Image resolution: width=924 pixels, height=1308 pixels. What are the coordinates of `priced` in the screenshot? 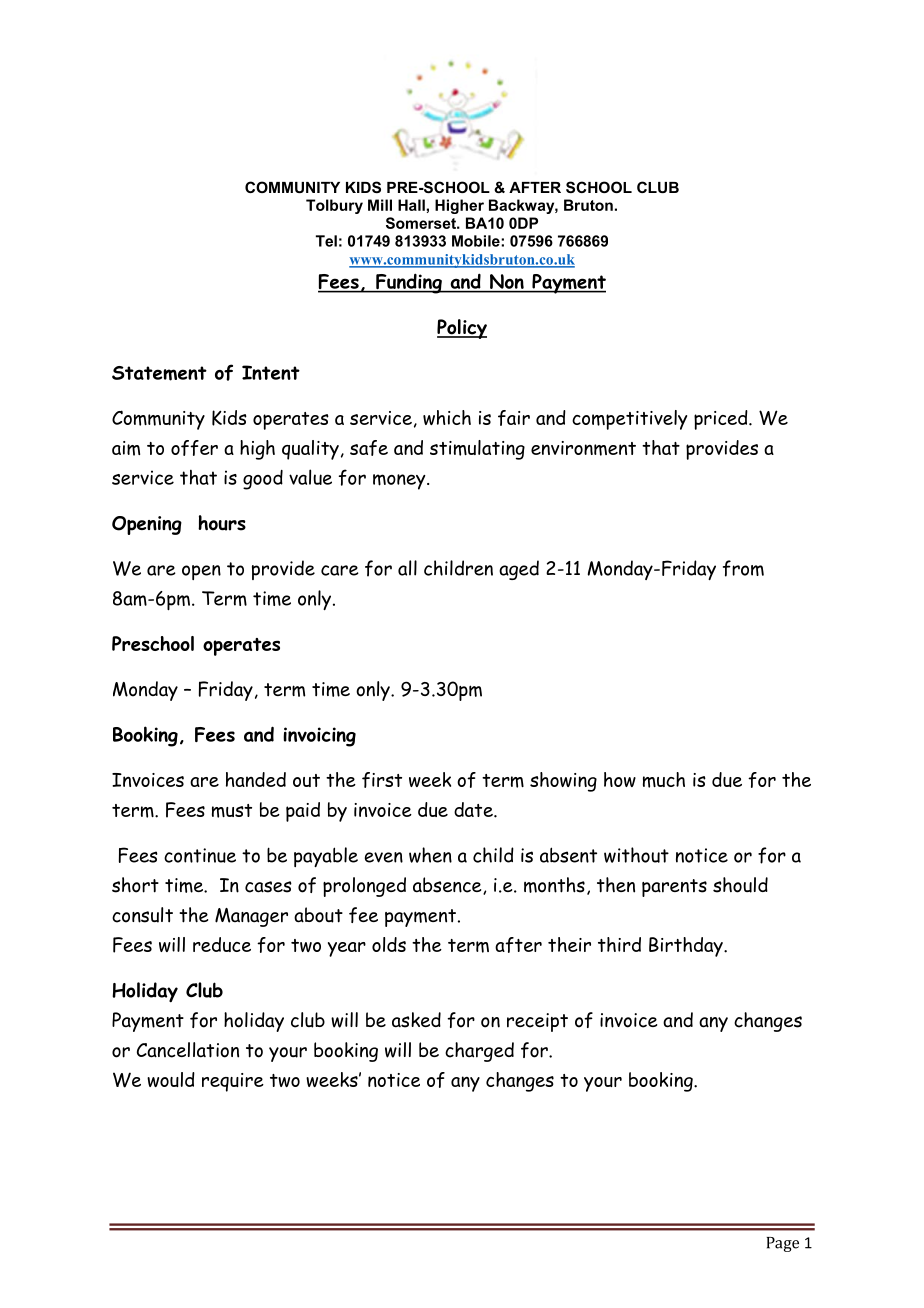 It's located at (722, 420).
